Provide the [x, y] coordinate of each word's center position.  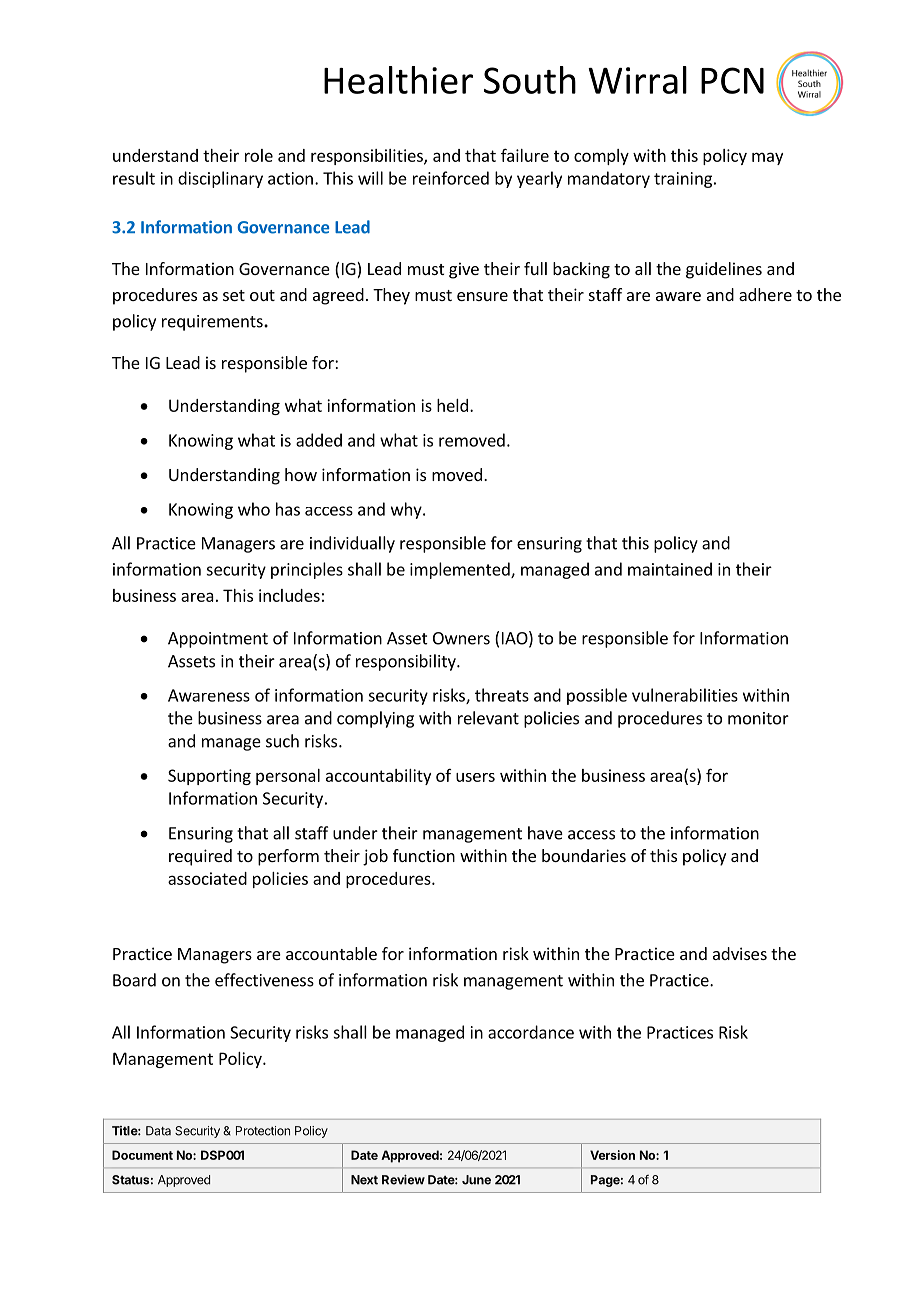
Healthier [398, 80]
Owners [461, 638]
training [683, 180]
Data [158, 1131]
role [259, 155]
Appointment [218, 640]
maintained [670, 569]
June [476, 1180]
